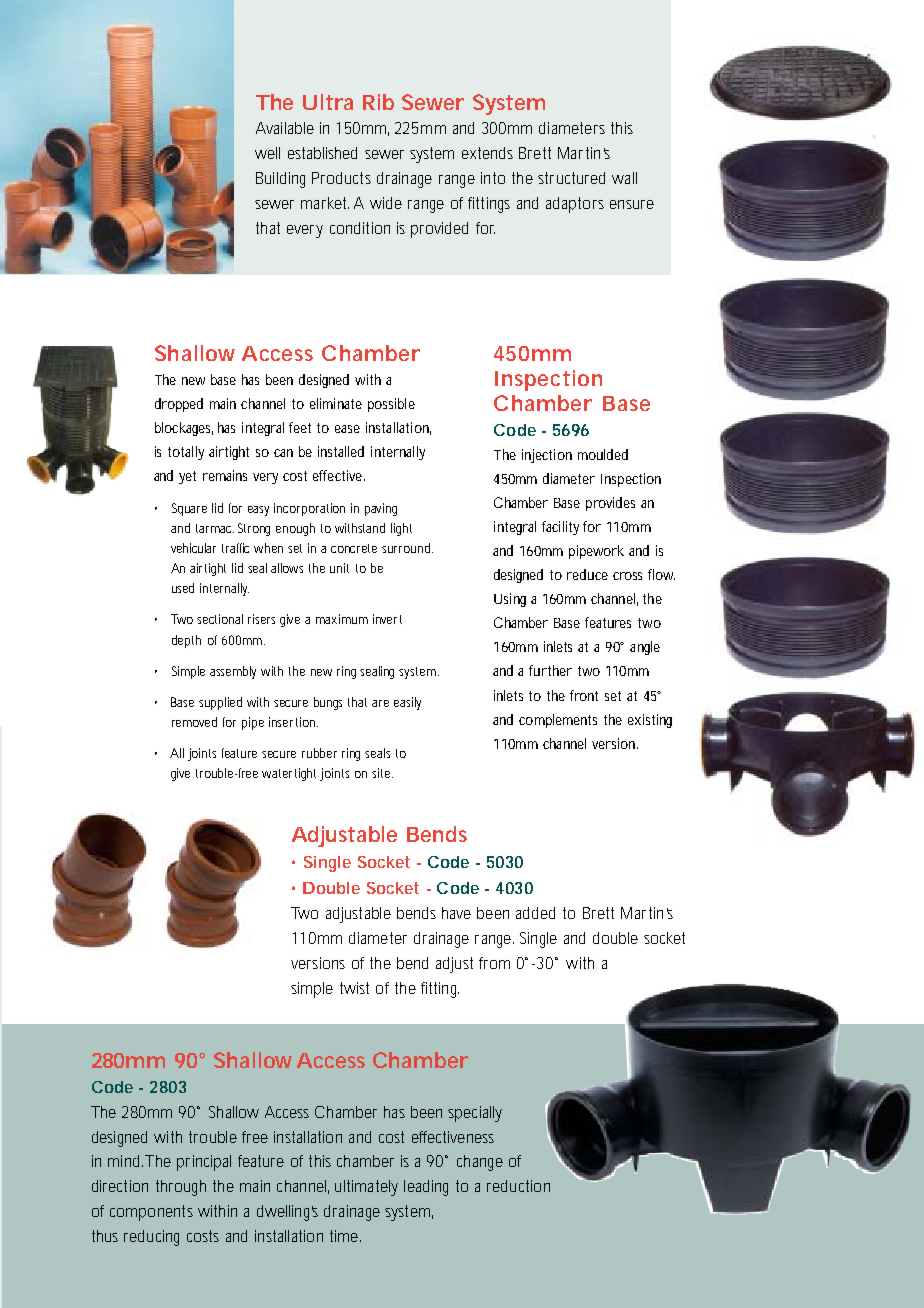 Image resolution: width=924 pixels, height=1308 pixels. What do you see at coordinates (603, 454) in the screenshot?
I see `moulded` at bounding box center [603, 454].
